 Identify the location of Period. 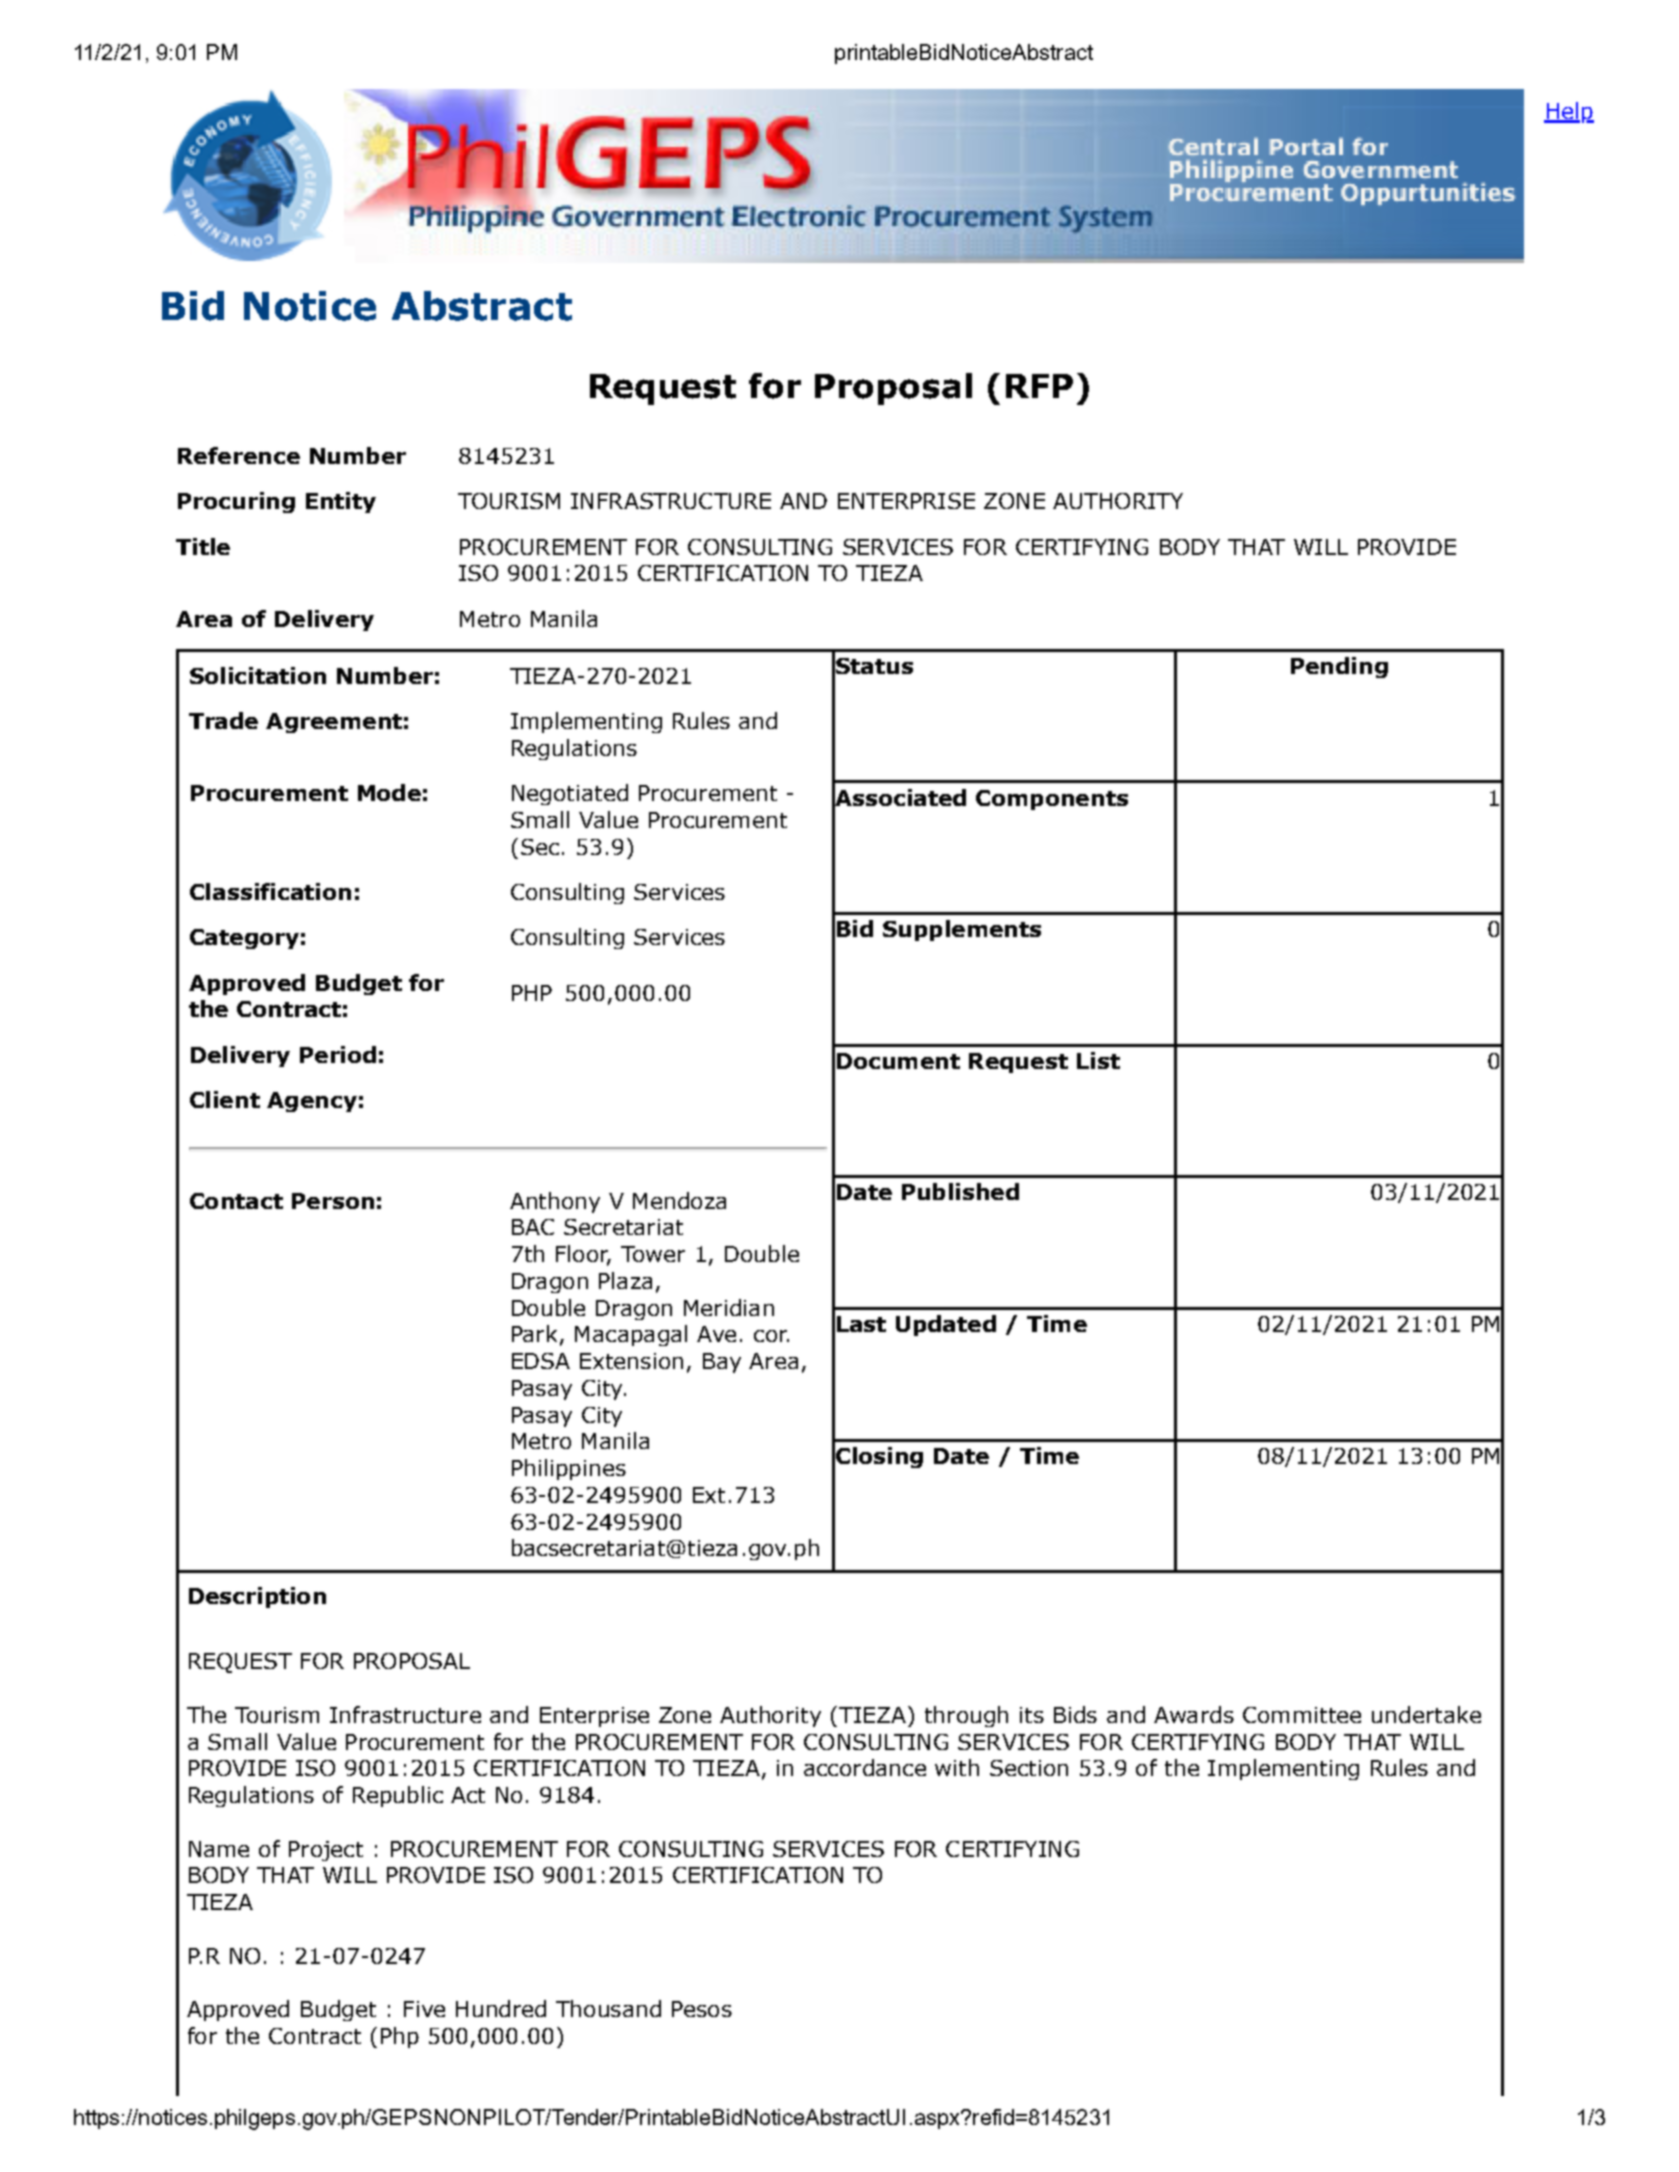
(338, 1054).
